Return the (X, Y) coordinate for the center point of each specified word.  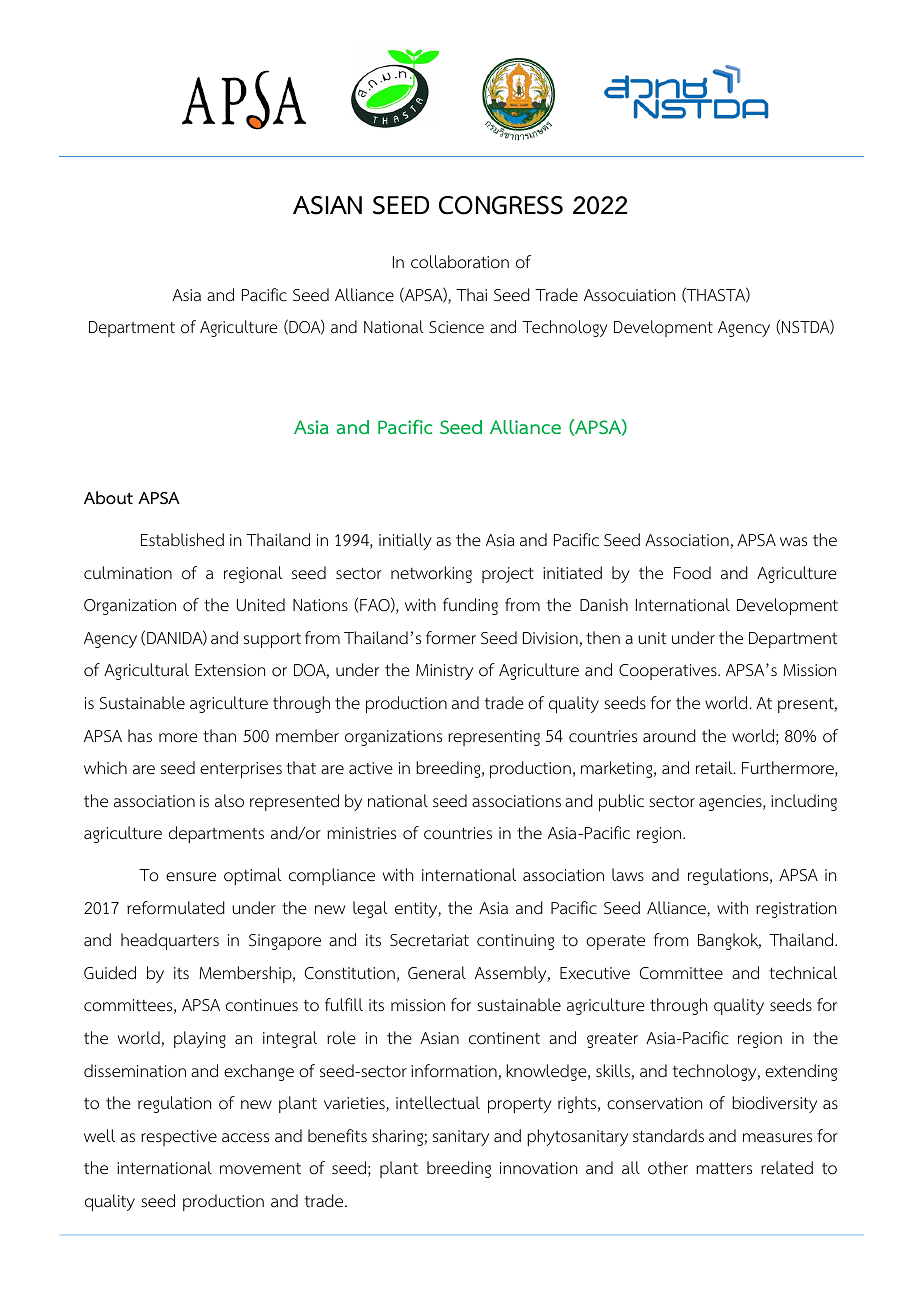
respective (179, 1138)
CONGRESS (501, 205)
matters (724, 1168)
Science (456, 327)
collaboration (460, 262)
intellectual (438, 1103)
